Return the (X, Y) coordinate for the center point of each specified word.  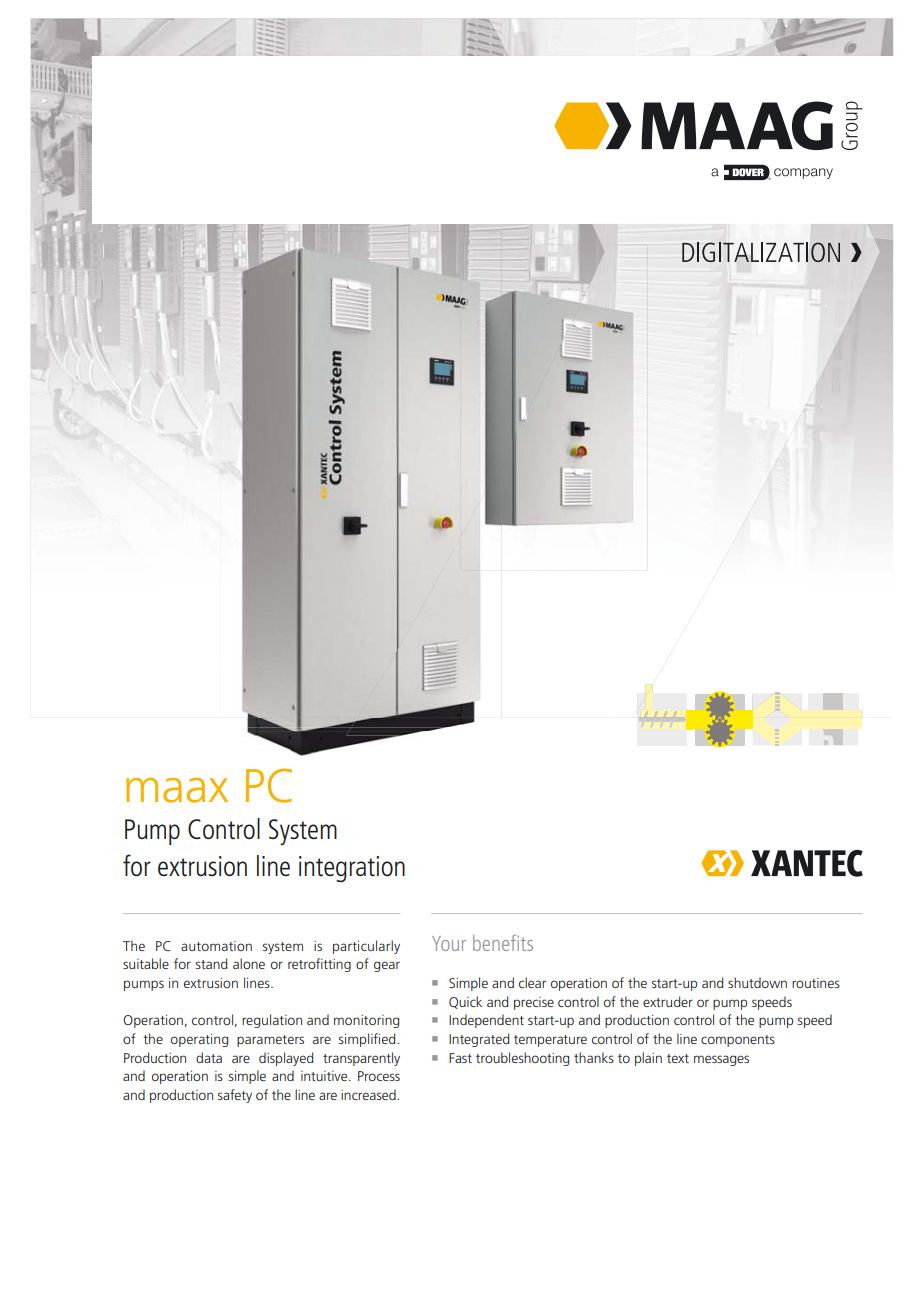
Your (449, 943)
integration (352, 869)
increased (369, 1094)
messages (721, 1060)
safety (235, 1096)
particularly (366, 947)
